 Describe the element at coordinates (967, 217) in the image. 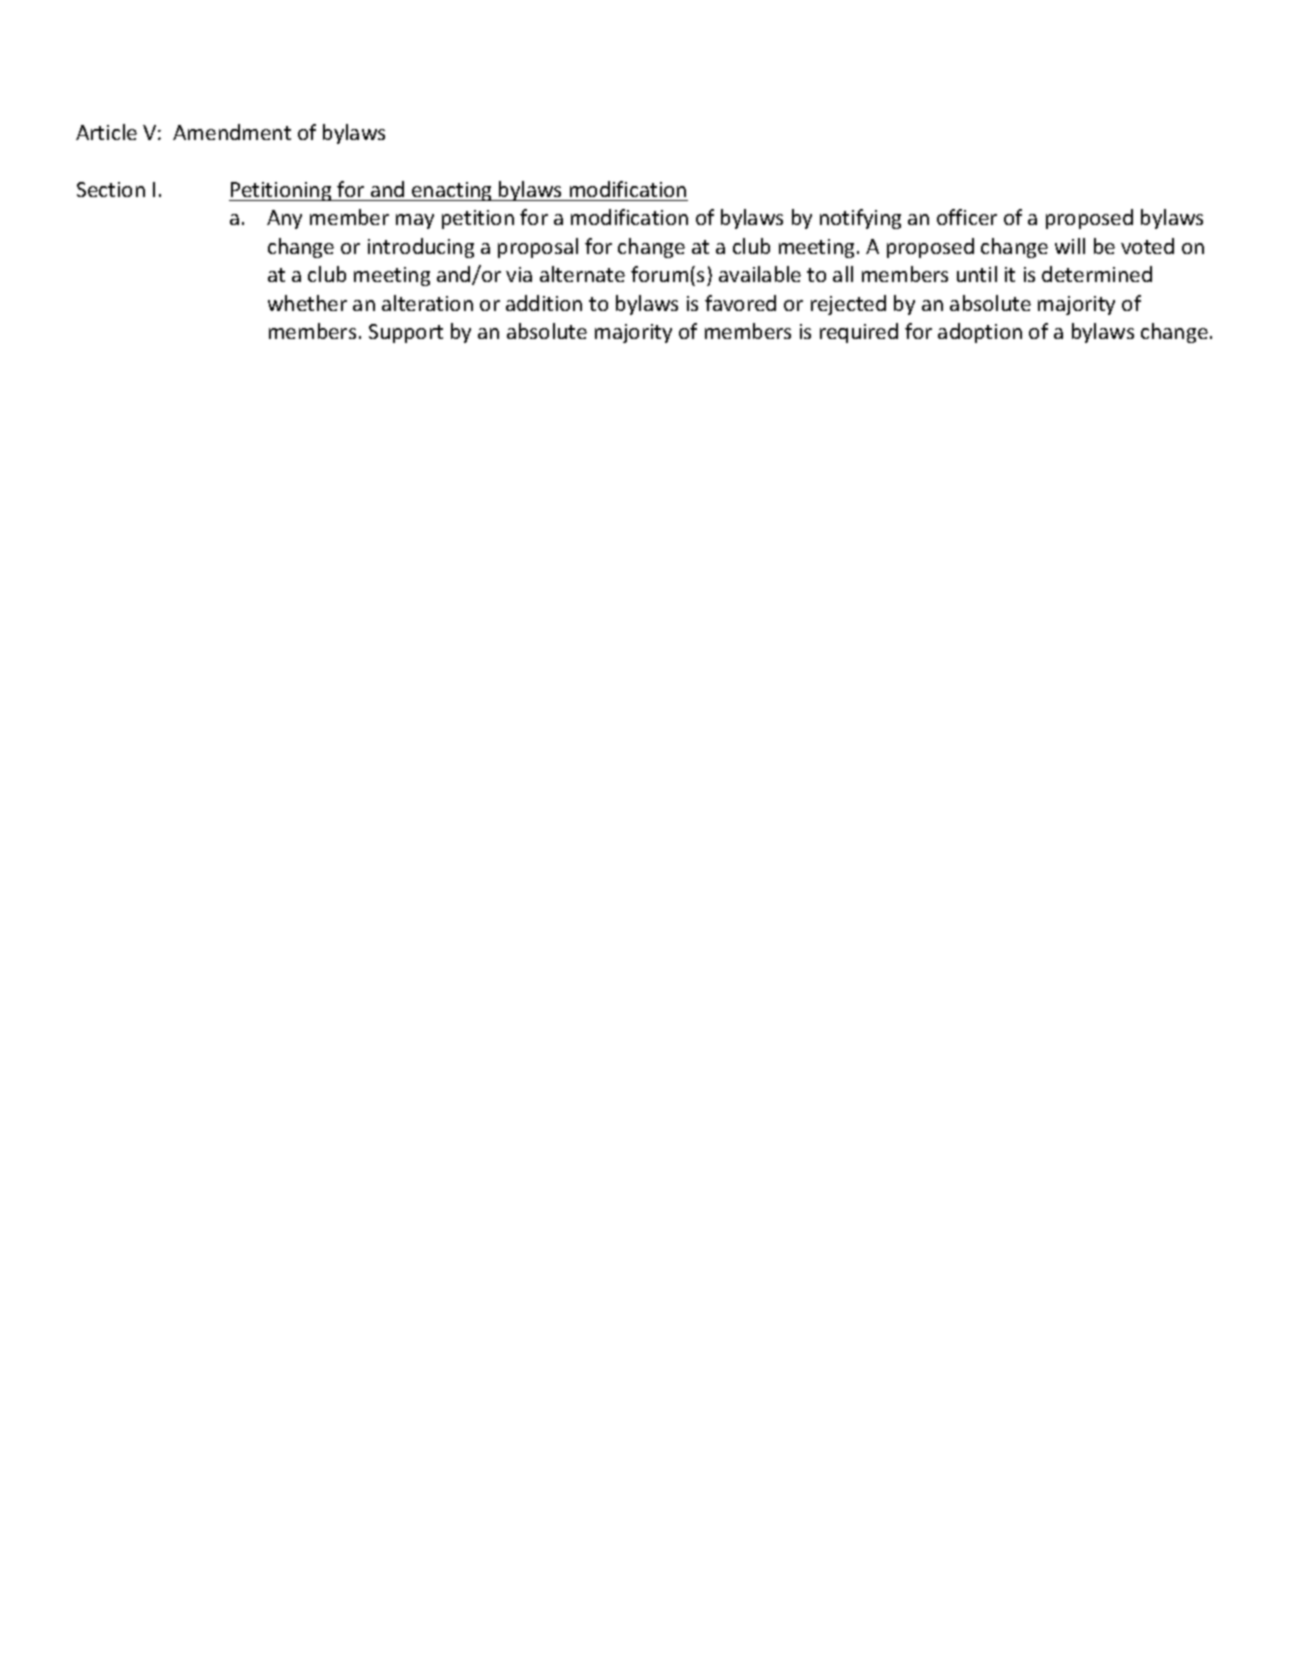

I see `officer` at that location.
